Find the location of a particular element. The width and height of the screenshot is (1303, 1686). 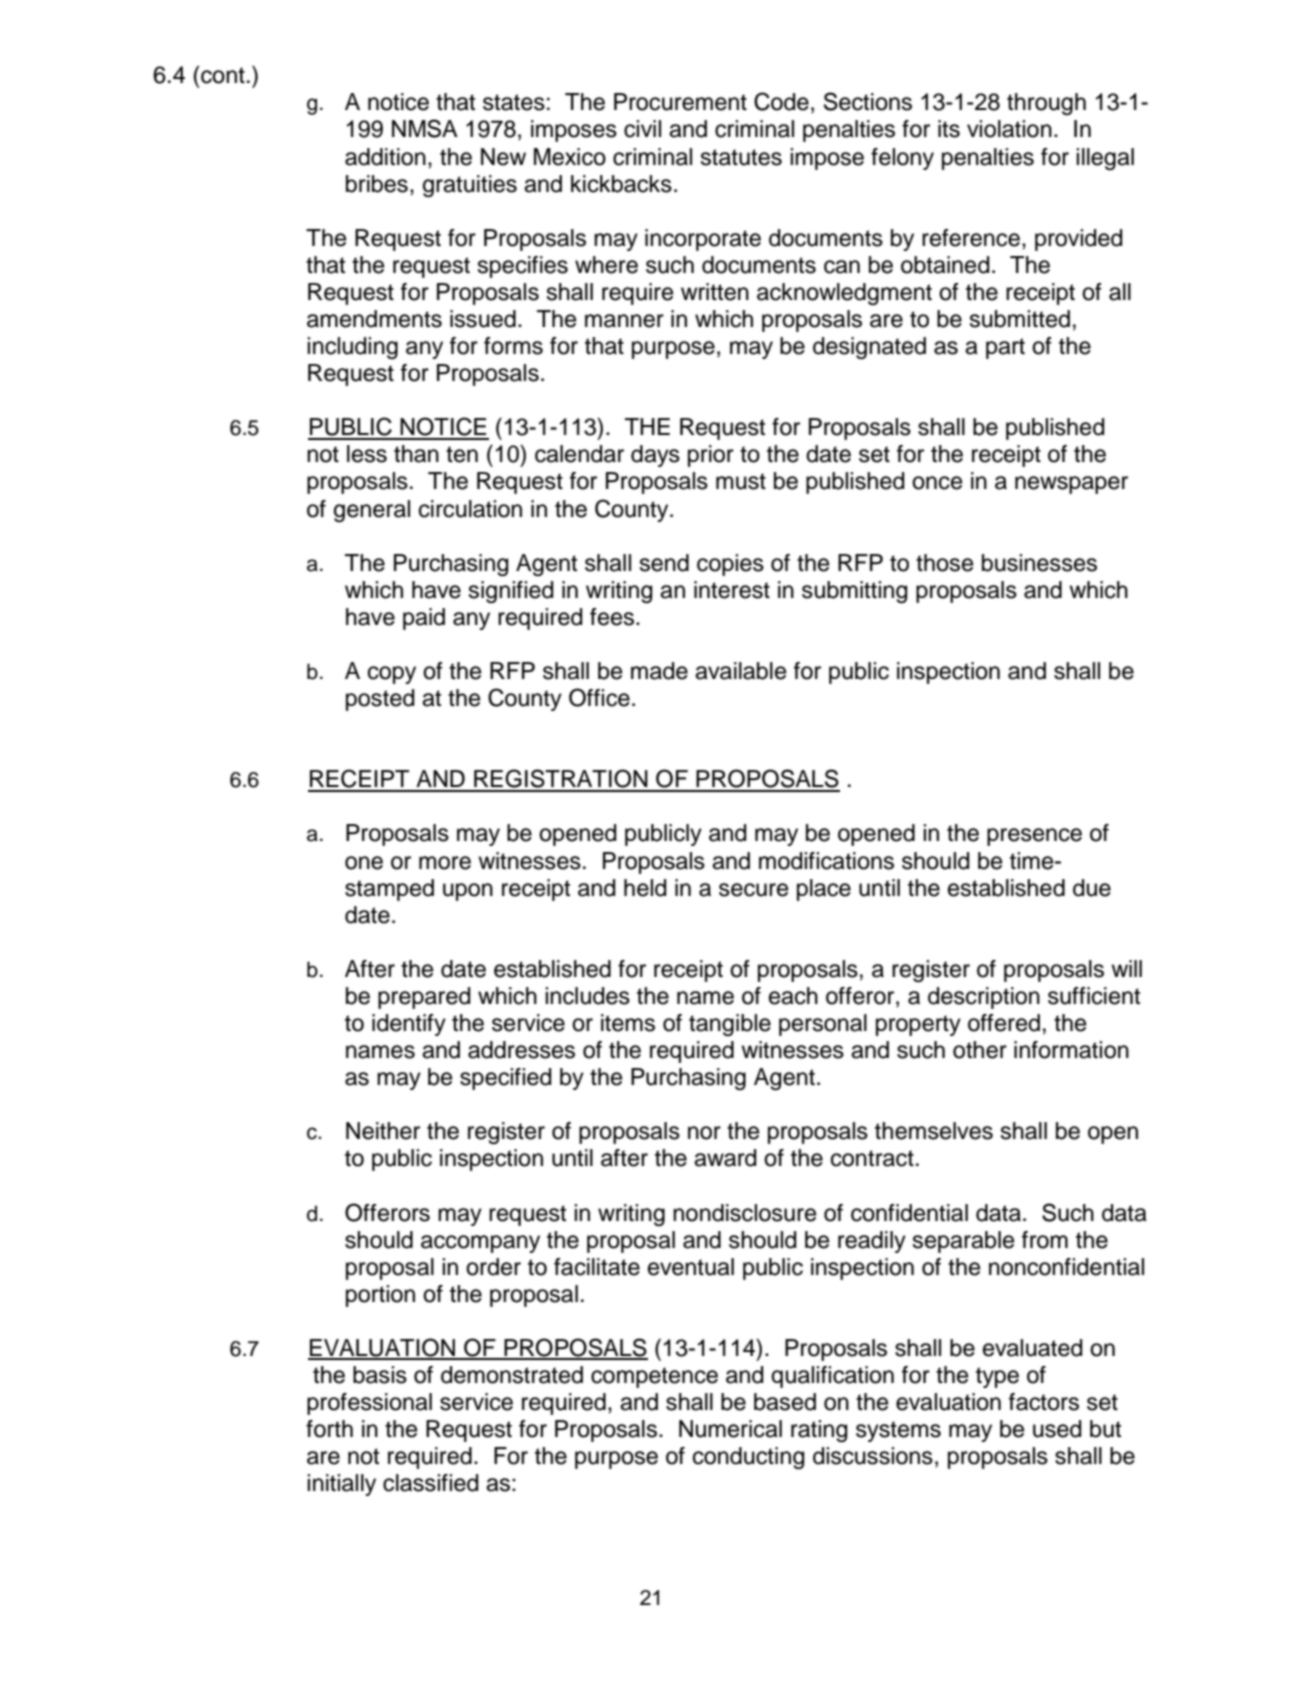

addition is located at coordinates (385, 157).
